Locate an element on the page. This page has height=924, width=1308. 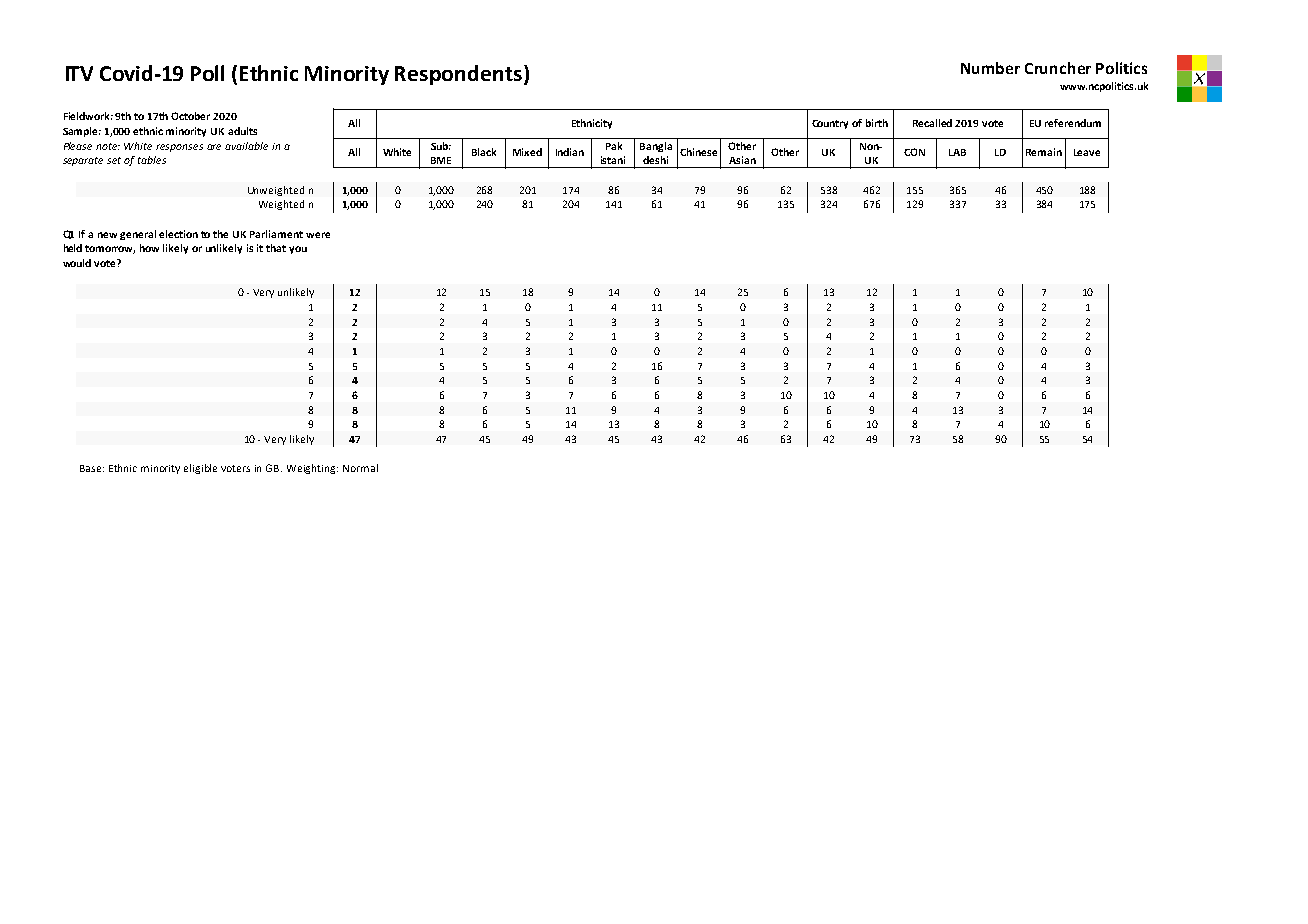
you is located at coordinates (298, 250).
